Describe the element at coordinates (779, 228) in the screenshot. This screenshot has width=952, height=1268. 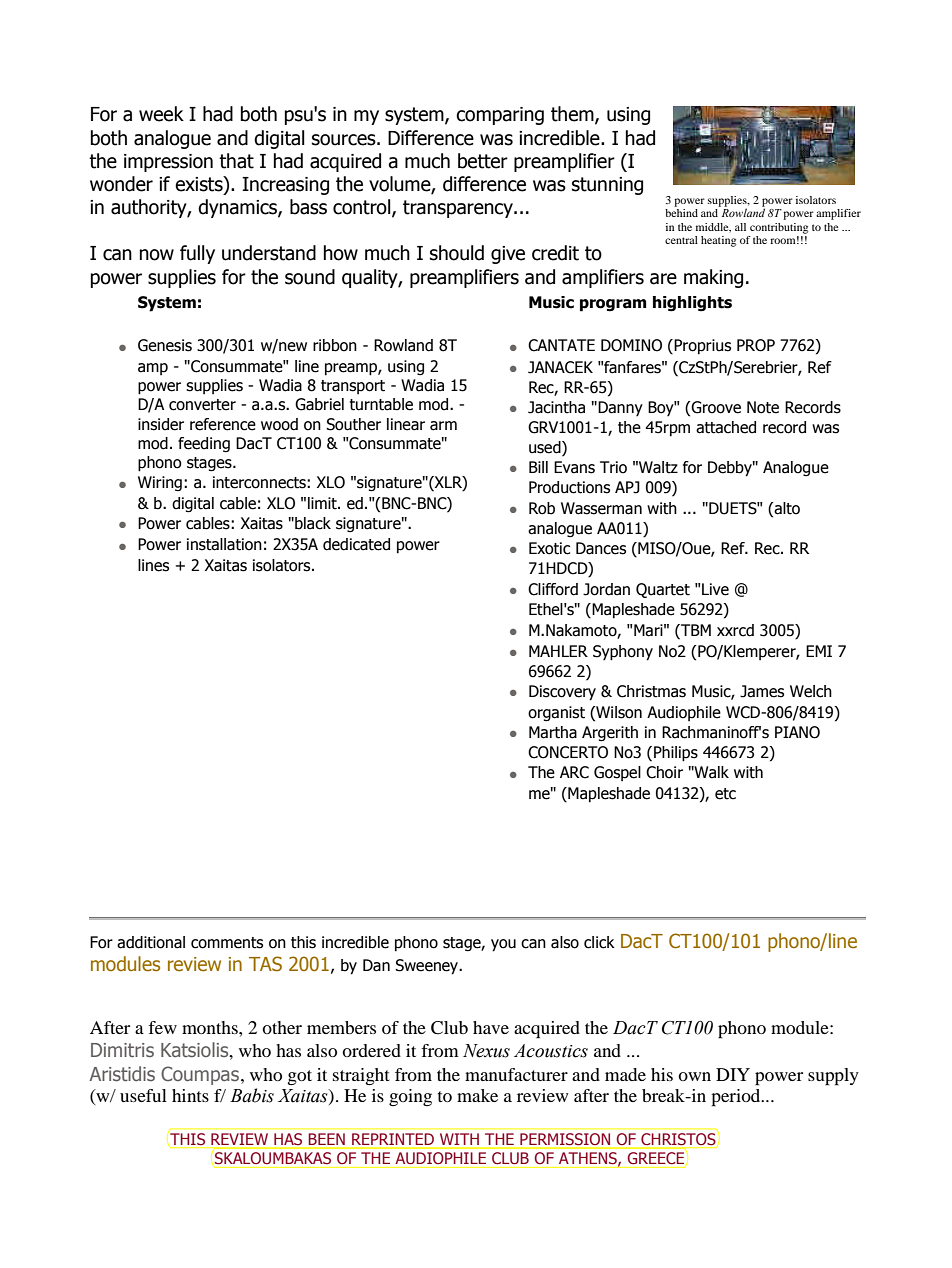
I see `contributing` at that location.
